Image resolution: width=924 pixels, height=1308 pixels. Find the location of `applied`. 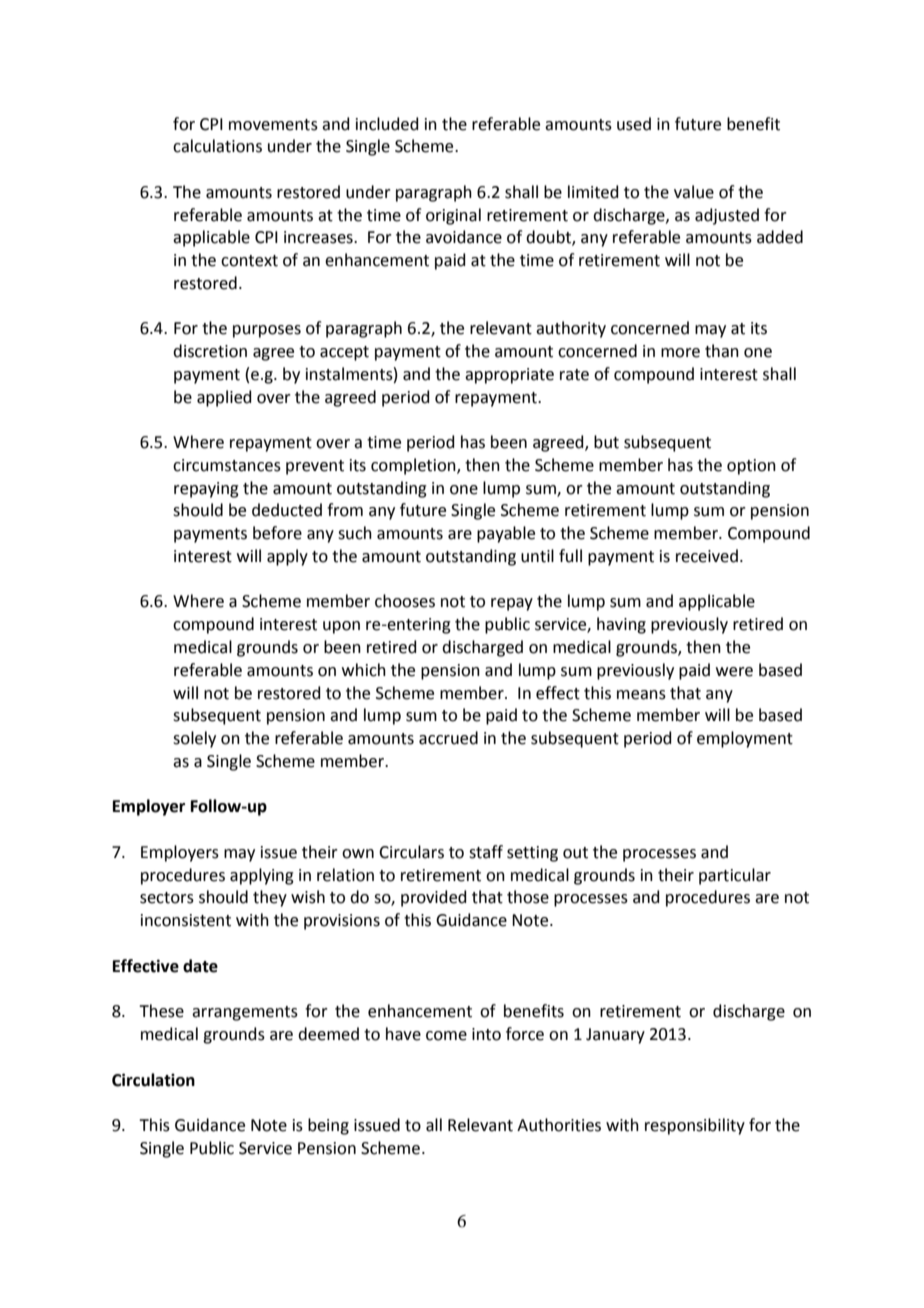

applied is located at coordinates (224, 398).
